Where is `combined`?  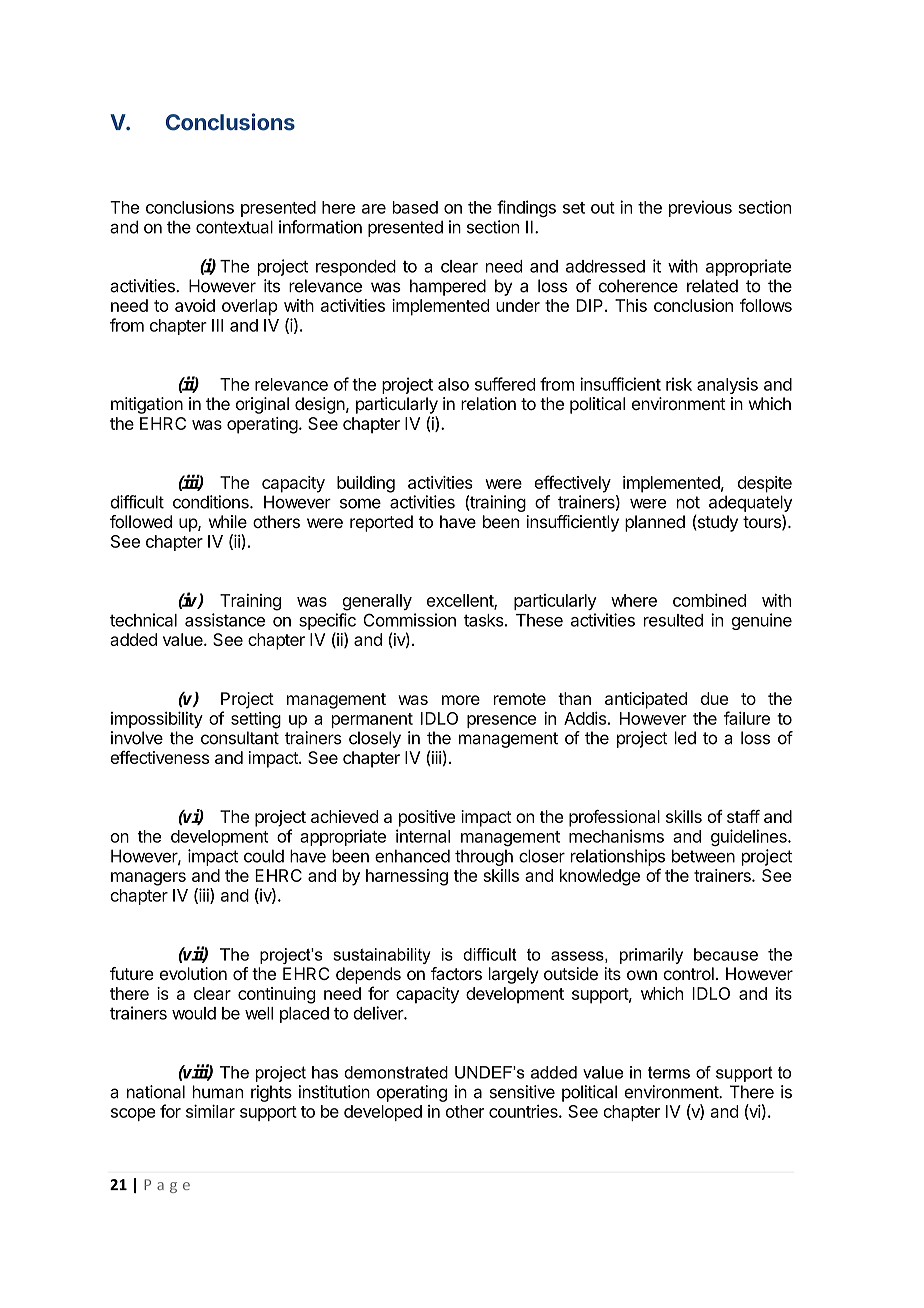 combined is located at coordinates (709, 600).
